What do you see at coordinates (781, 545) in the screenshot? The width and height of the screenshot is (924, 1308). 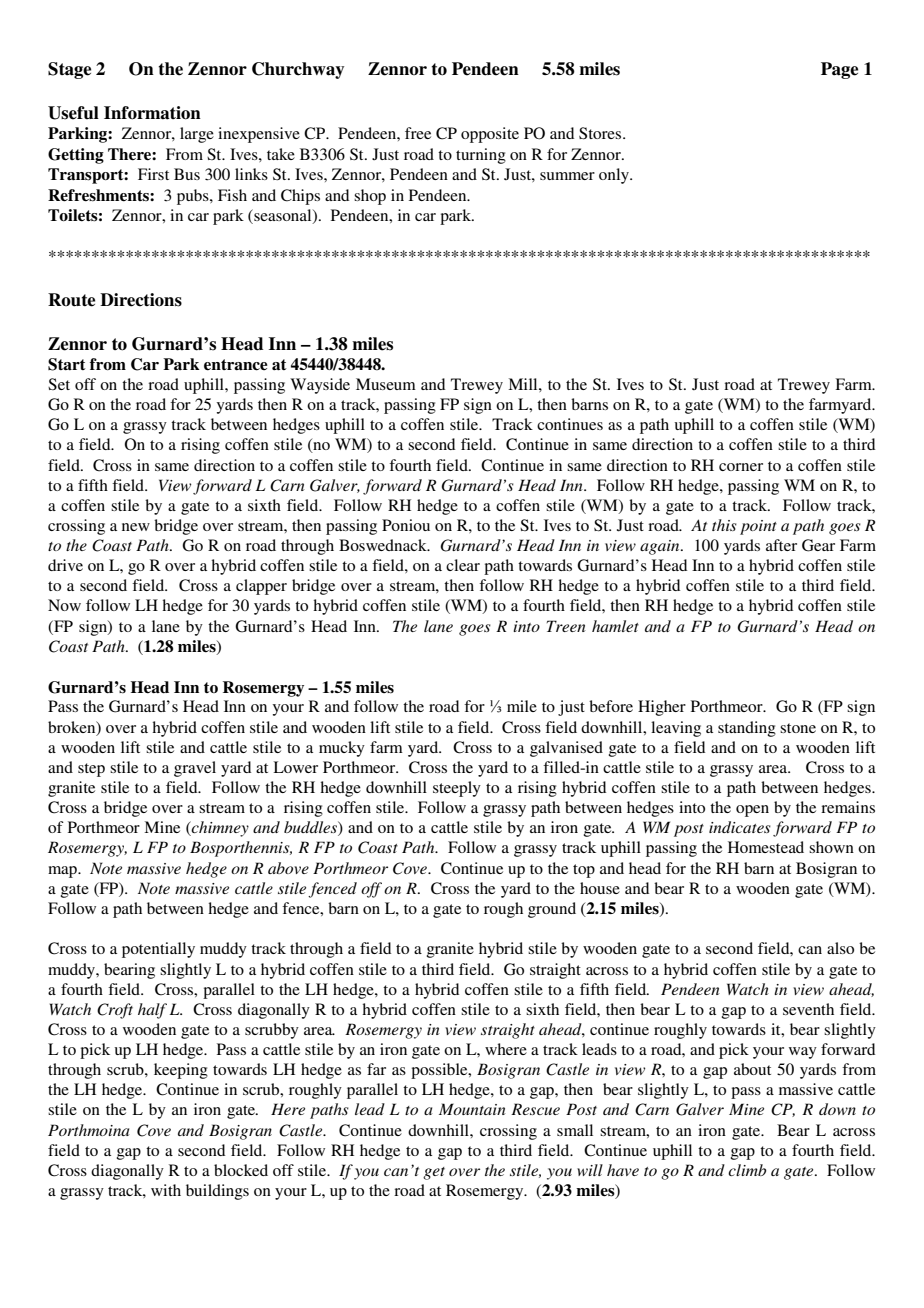 I see `after` at bounding box center [781, 545].
